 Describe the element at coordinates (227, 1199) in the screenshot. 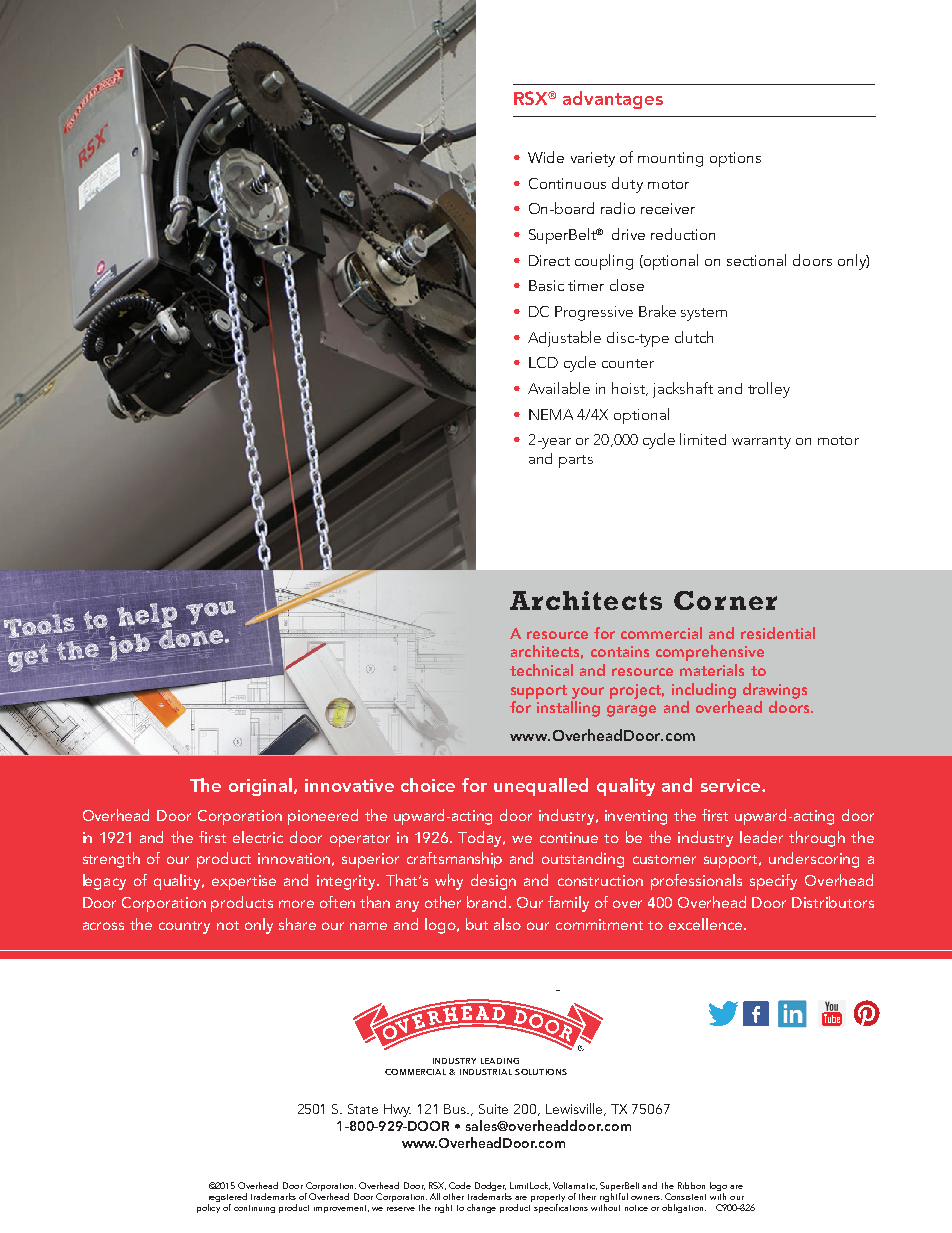

I see `registered` at that location.
